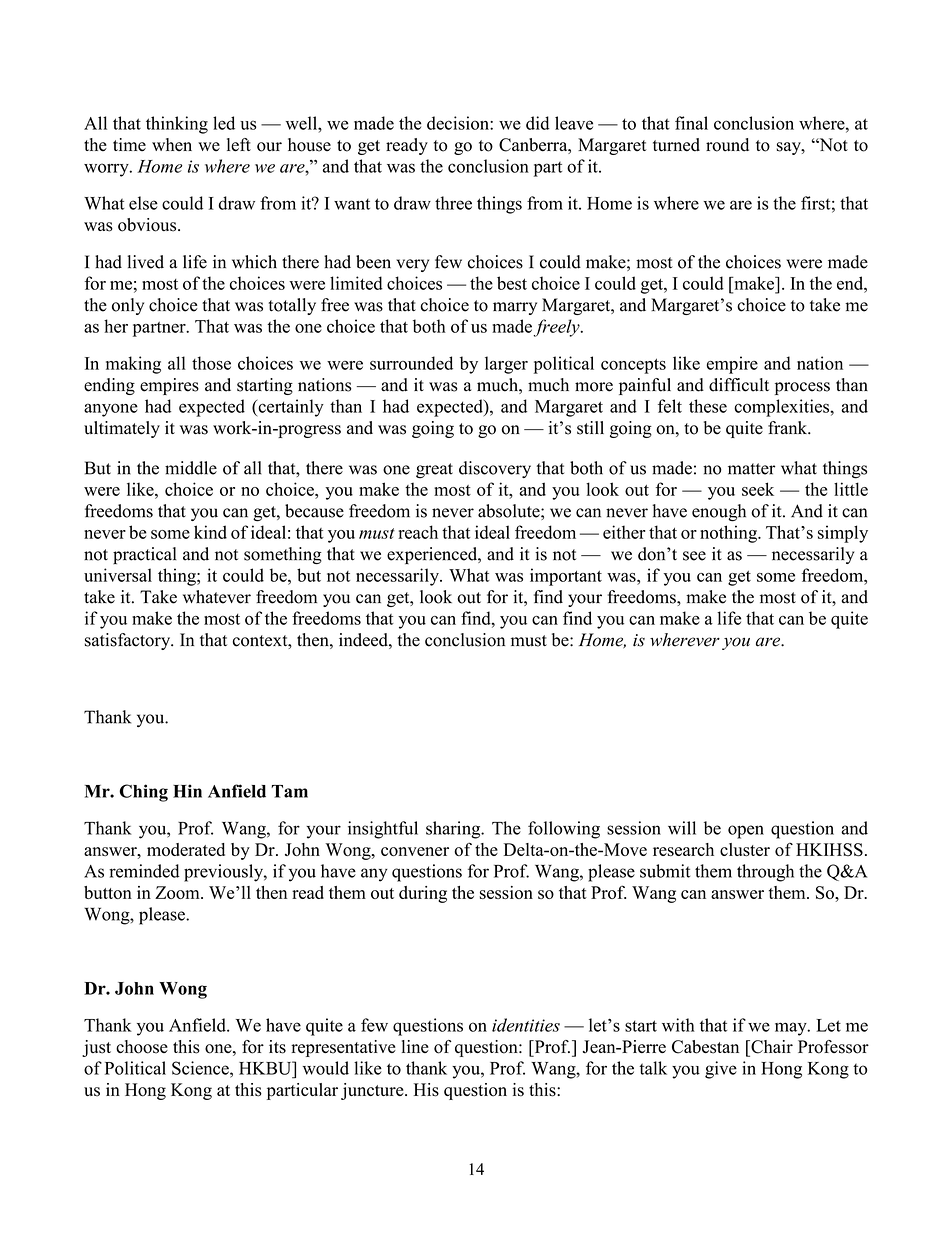 Image resolution: width=952 pixels, height=1233 pixels. I want to click on Science, so click(201, 1068).
